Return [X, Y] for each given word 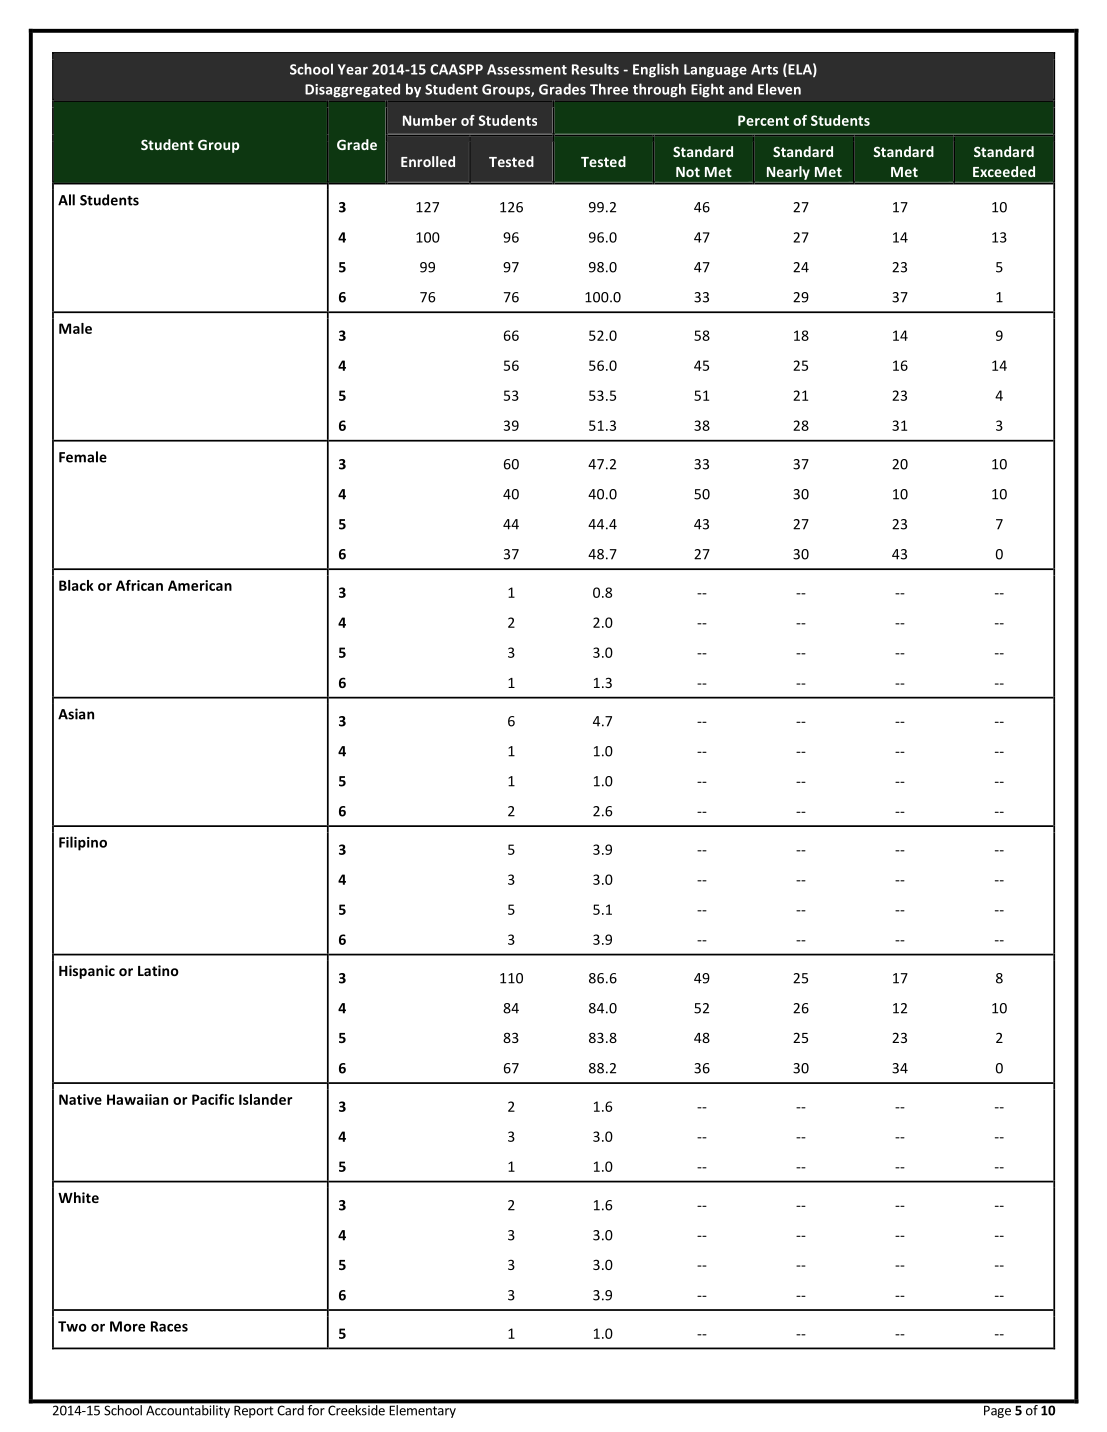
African [139, 585]
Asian [76, 714]
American [200, 585]
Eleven [779, 89]
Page [997, 1412]
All [66, 200]
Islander [266, 1099]
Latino [158, 970]
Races [169, 1326]
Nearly [788, 173]
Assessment [527, 69]
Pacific [213, 1099]
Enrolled [428, 161]
